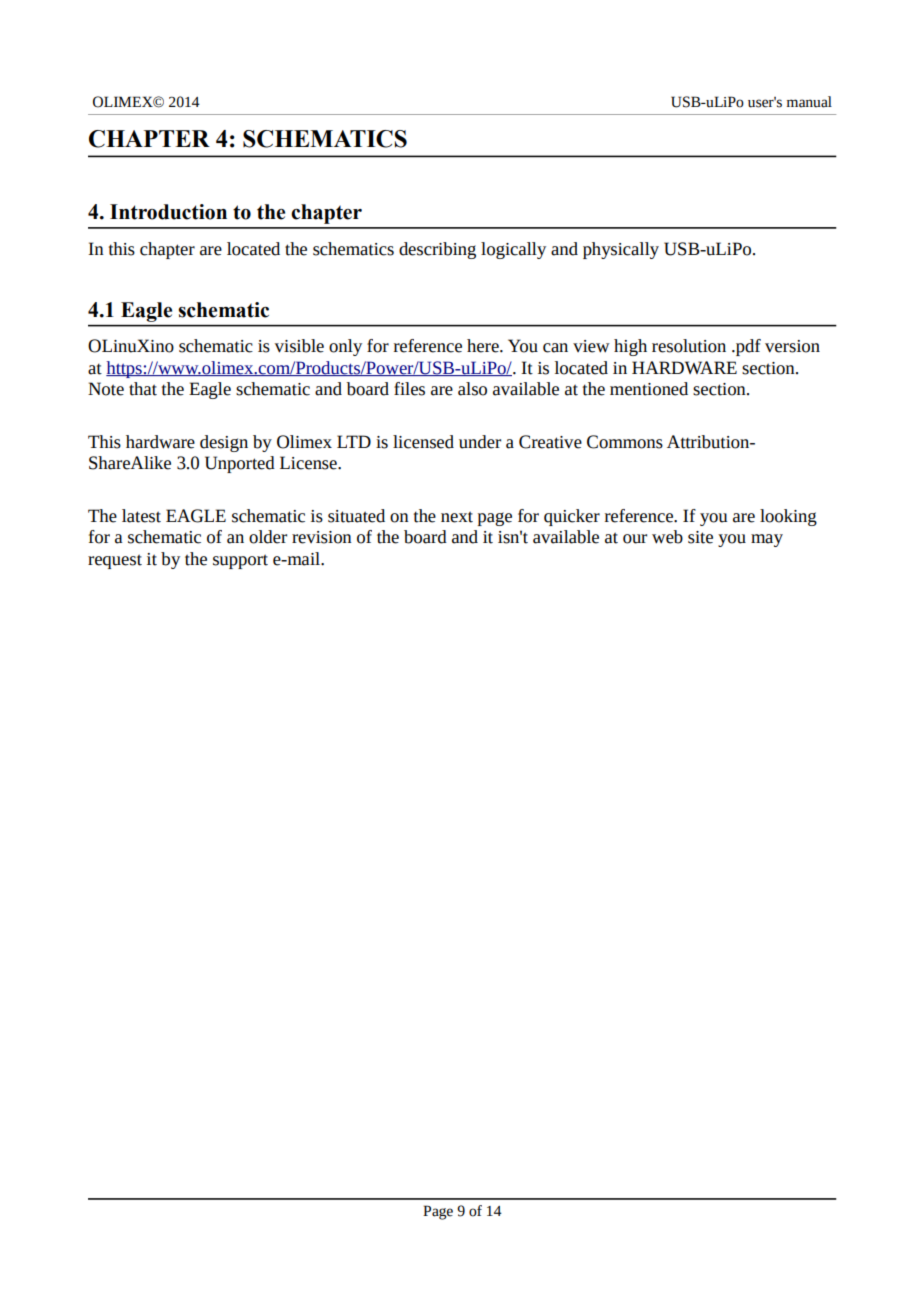 This screenshot has height=1308, width=924. What do you see at coordinates (625, 442) in the screenshot?
I see `Commons` at bounding box center [625, 442].
